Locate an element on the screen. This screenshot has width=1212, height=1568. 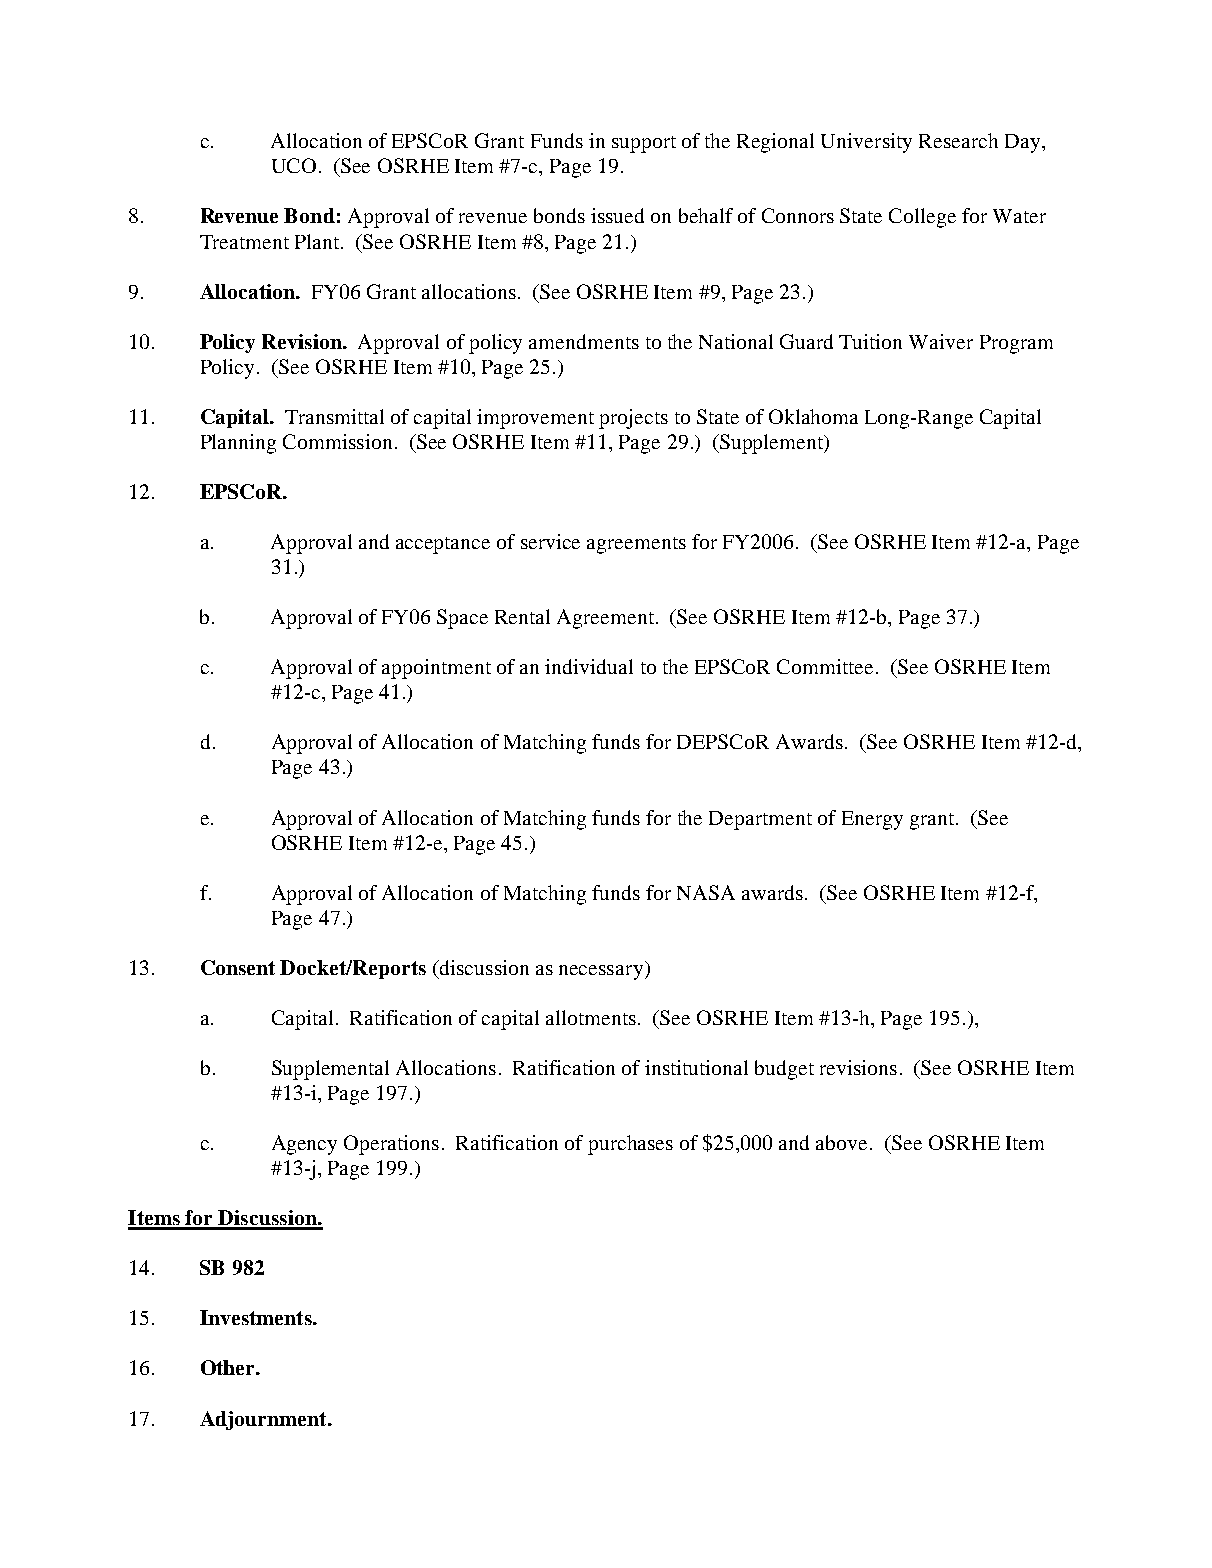
above is located at coordinates (841, 1142).
